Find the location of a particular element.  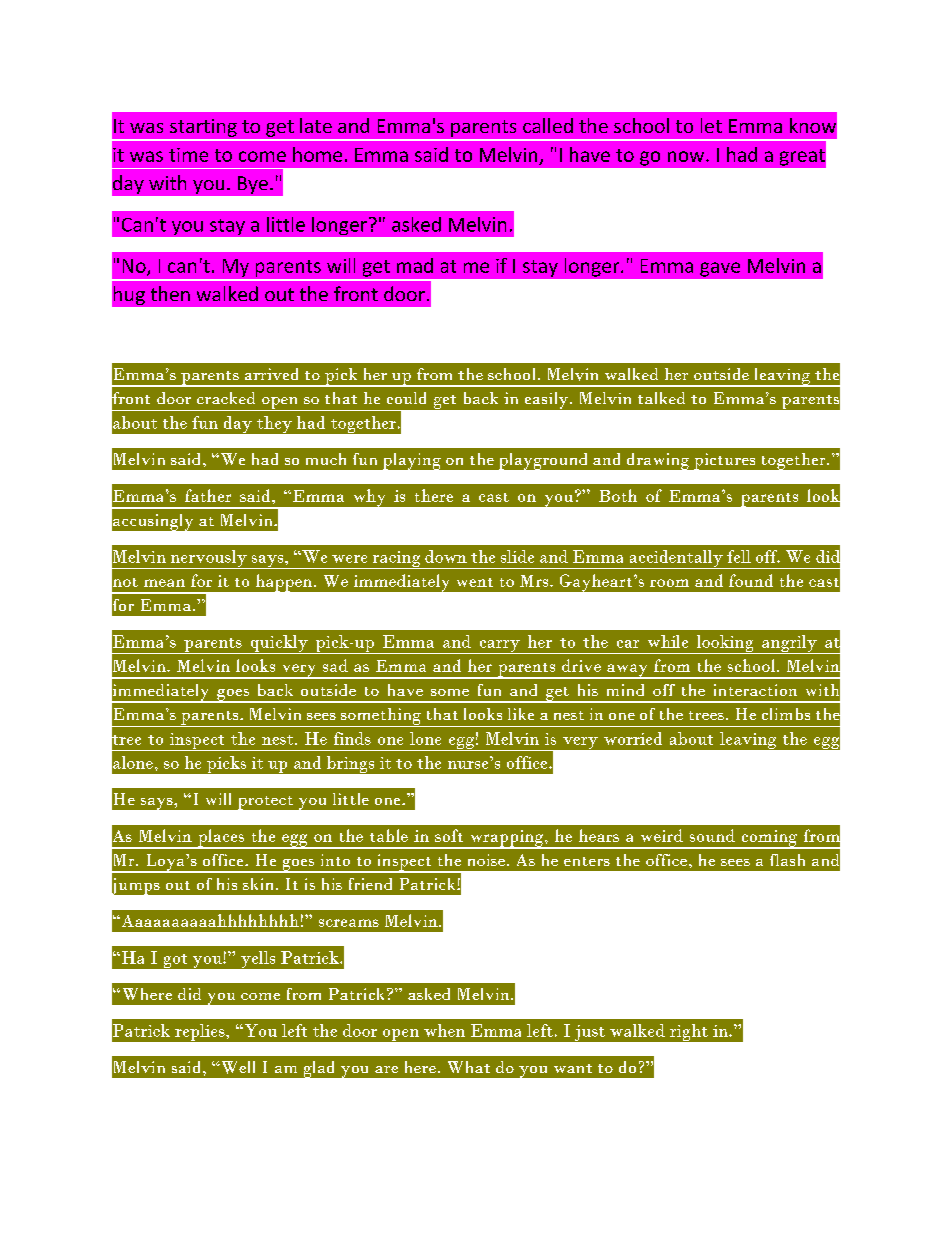

let is located at coordinates (711, 125).
